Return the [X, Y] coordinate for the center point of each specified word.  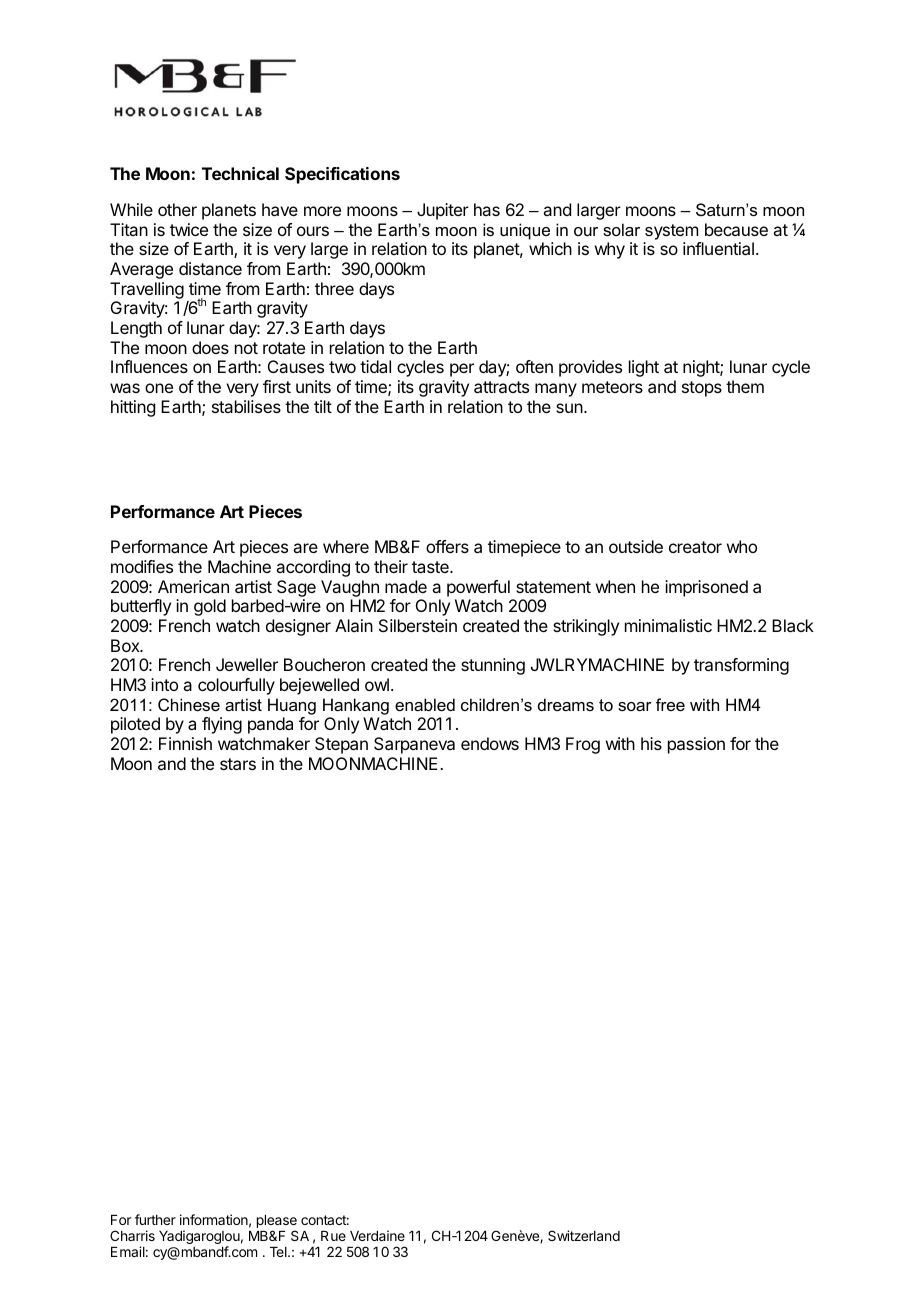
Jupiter [443, 211]
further [155, 1219]
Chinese [189, 704]
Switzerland [584, 1235]
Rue [333, 1236]
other [177, 209]
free [670, 704]
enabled [425, 704]
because [736, 229]
